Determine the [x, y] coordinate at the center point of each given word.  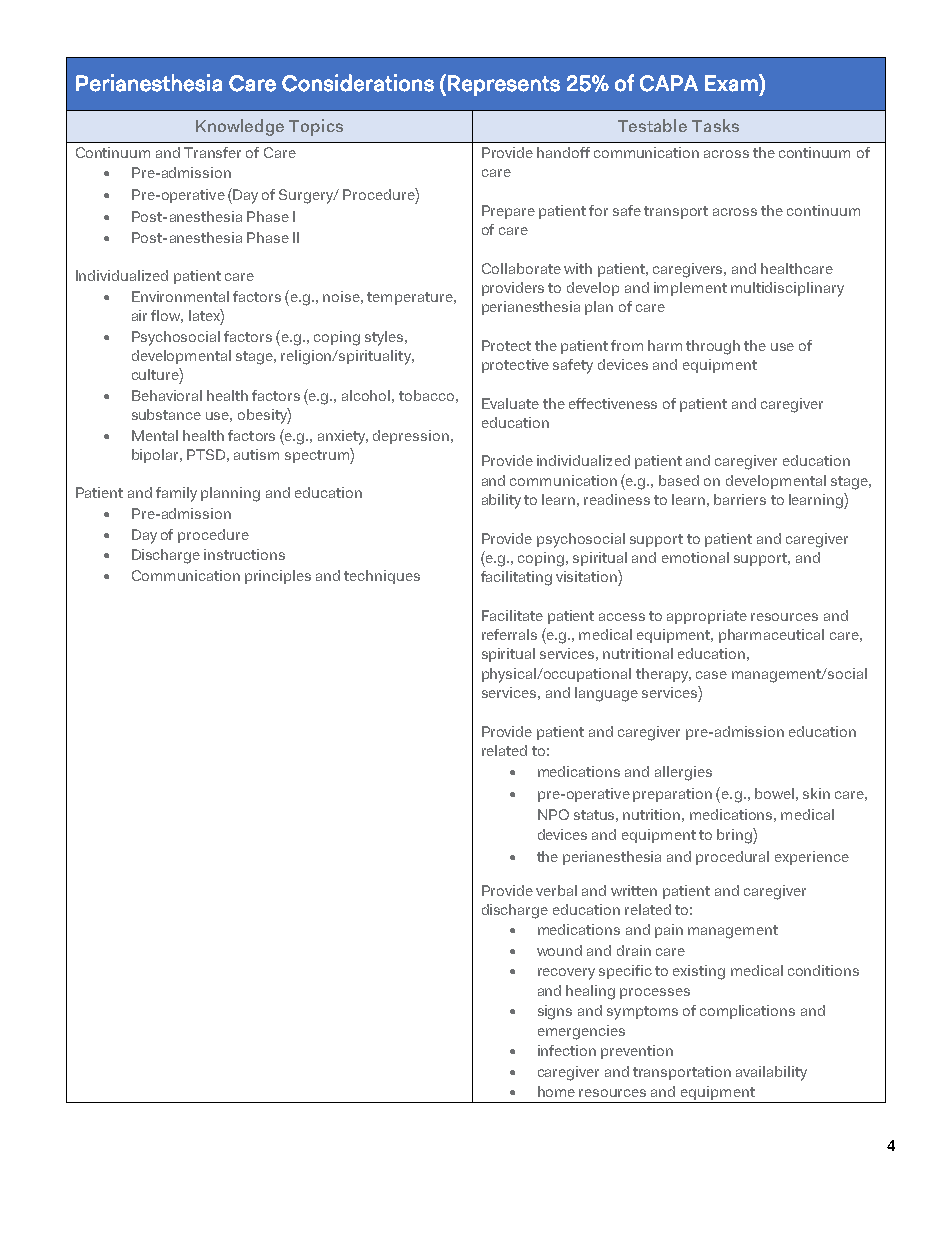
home [556, 1091]
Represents [504, 85]
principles [278, 577]
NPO [553, 814]
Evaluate [510, 403]
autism [256, 454]
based [679, 480]
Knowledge [240, 127]
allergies [683, 773]
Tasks [715, 125]
